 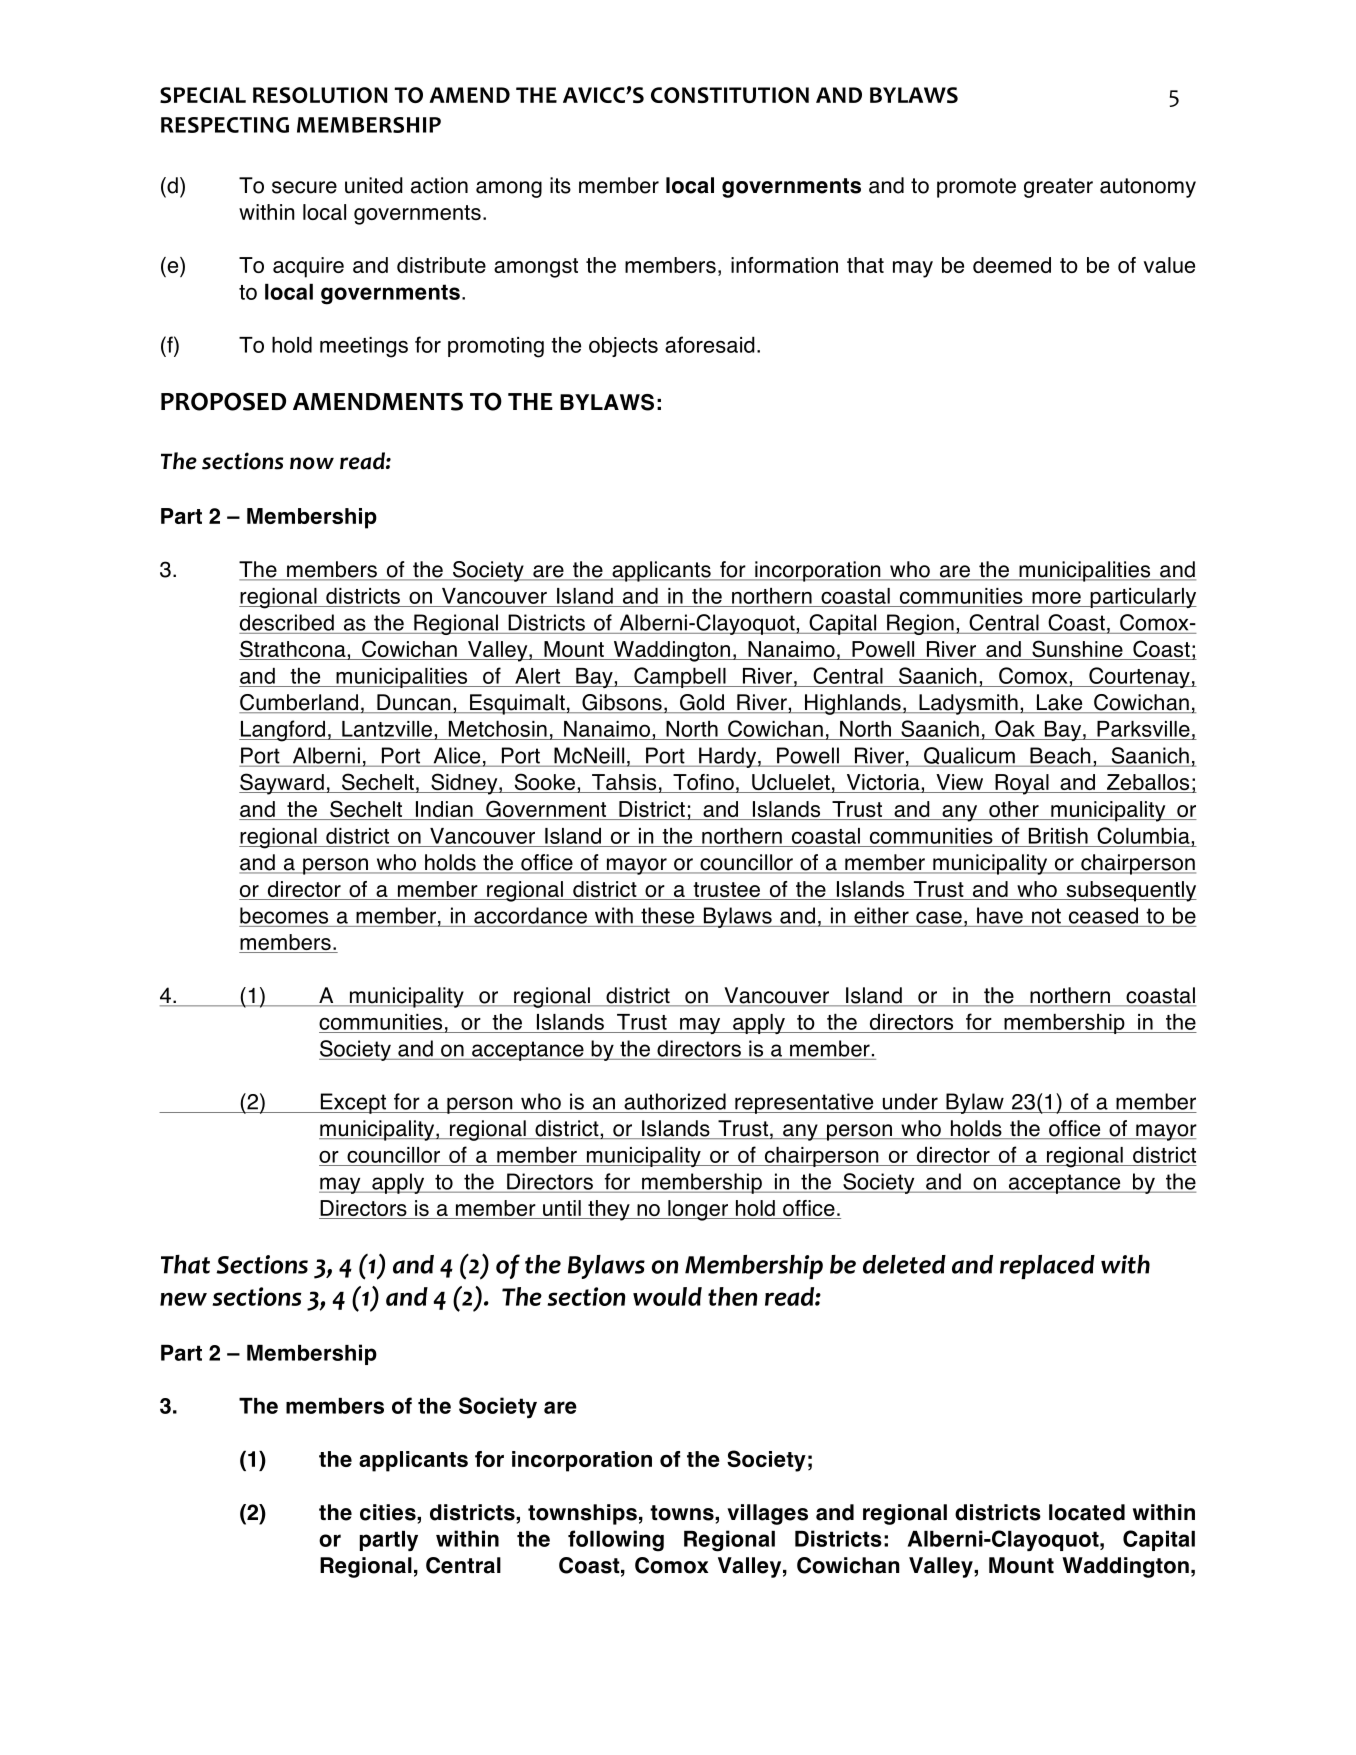 What do you see at coordinates (287, 622) in the screenshot?
I see `described` at bounding box center [287, 622].
